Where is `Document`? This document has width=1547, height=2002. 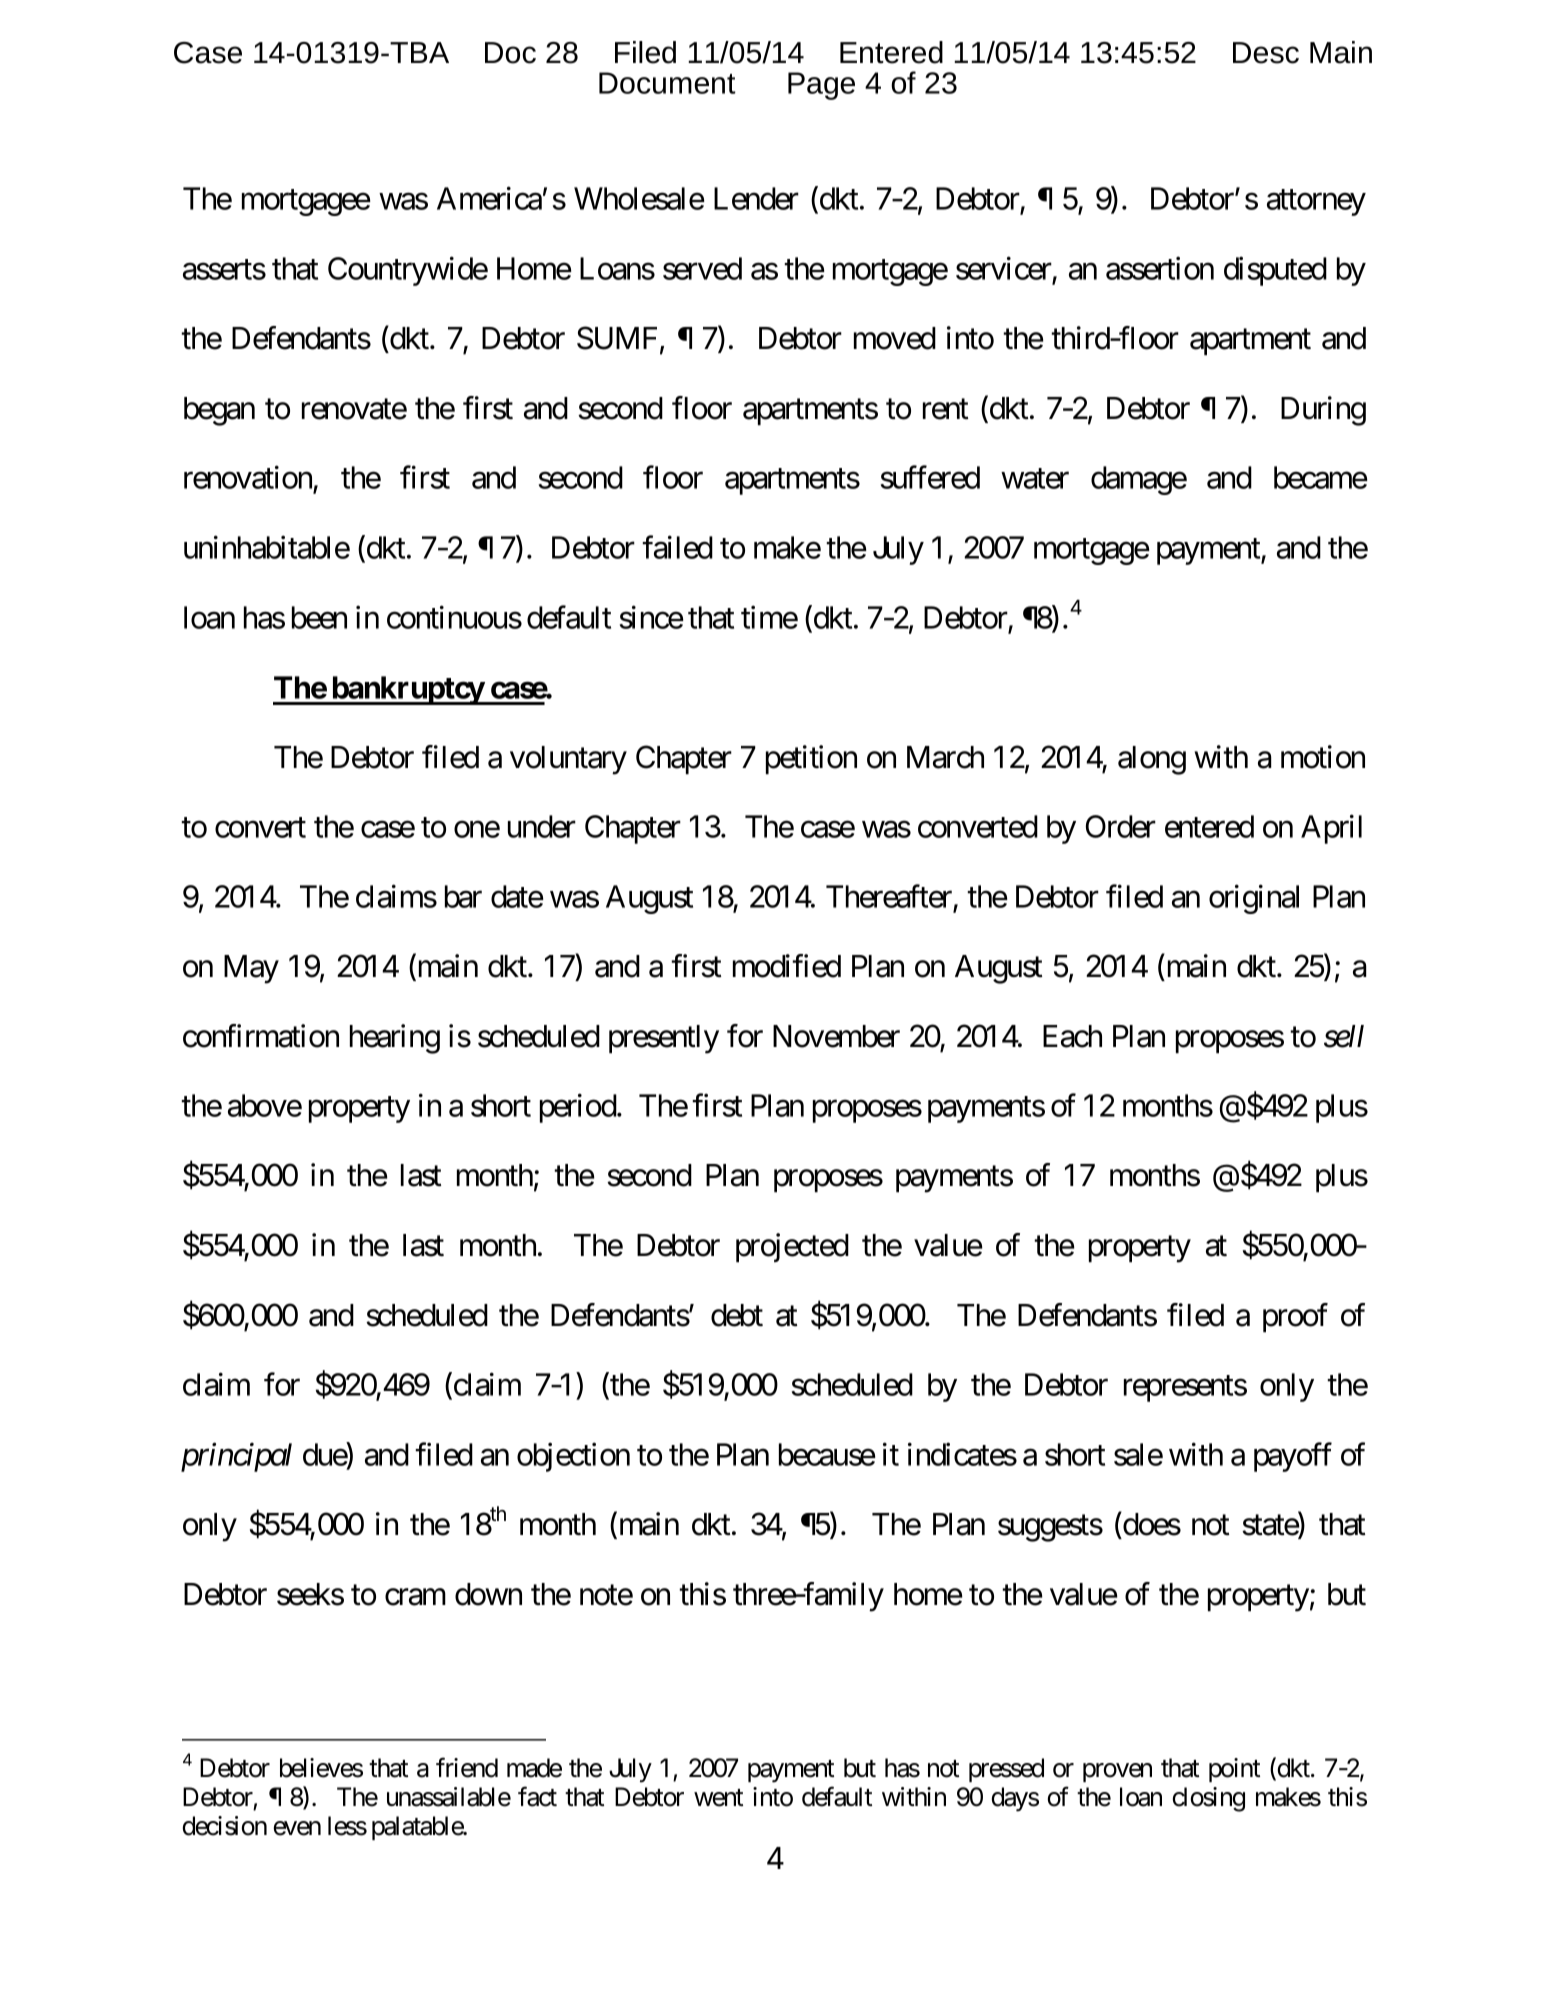 Document is located at coordinates (667, 83).
